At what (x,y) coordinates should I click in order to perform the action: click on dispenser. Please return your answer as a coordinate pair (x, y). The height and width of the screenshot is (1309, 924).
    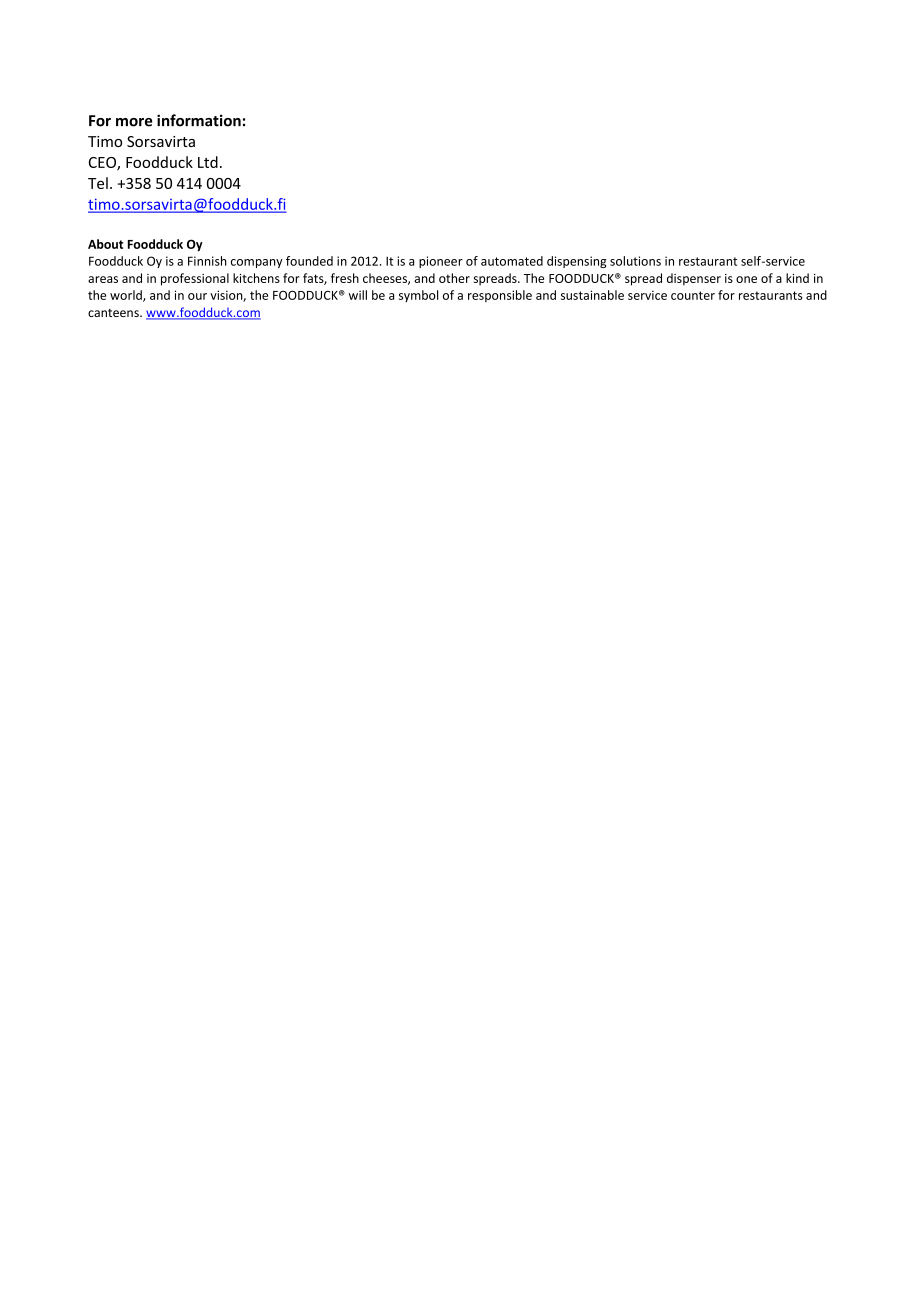
    Looking at the image, I should click on (694, 279).
